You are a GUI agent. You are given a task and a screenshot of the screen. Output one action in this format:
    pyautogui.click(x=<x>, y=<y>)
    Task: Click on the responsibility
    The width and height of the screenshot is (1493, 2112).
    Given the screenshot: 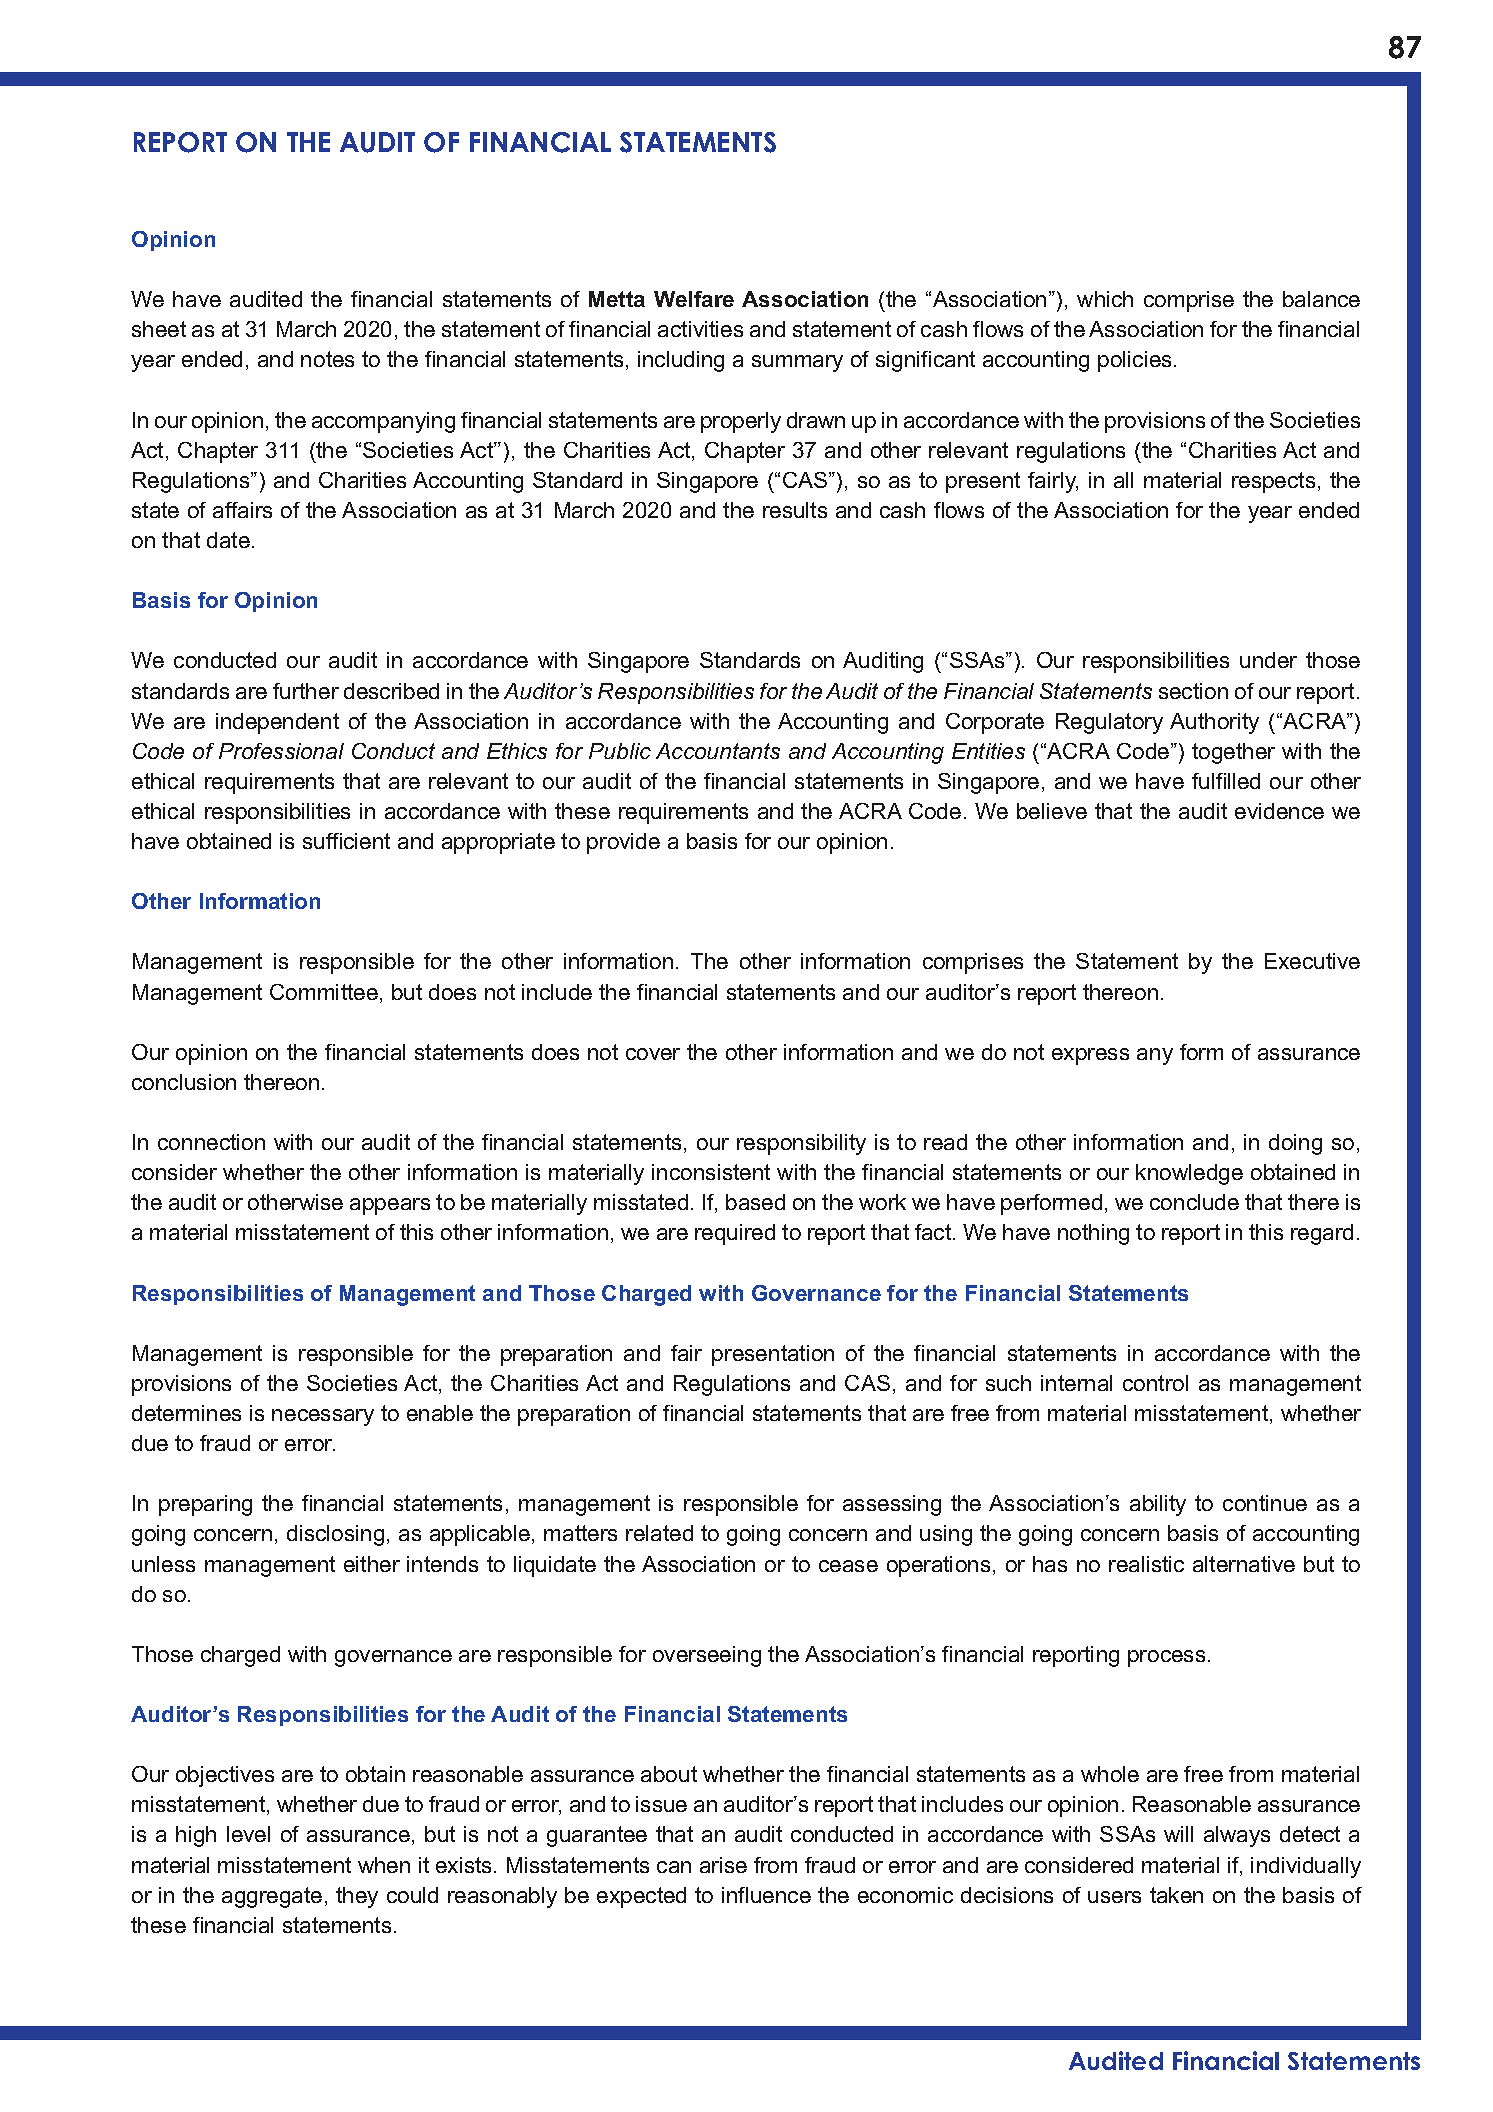 What is the action you would take?
    pyautogui.click(x=801, y=1144)
